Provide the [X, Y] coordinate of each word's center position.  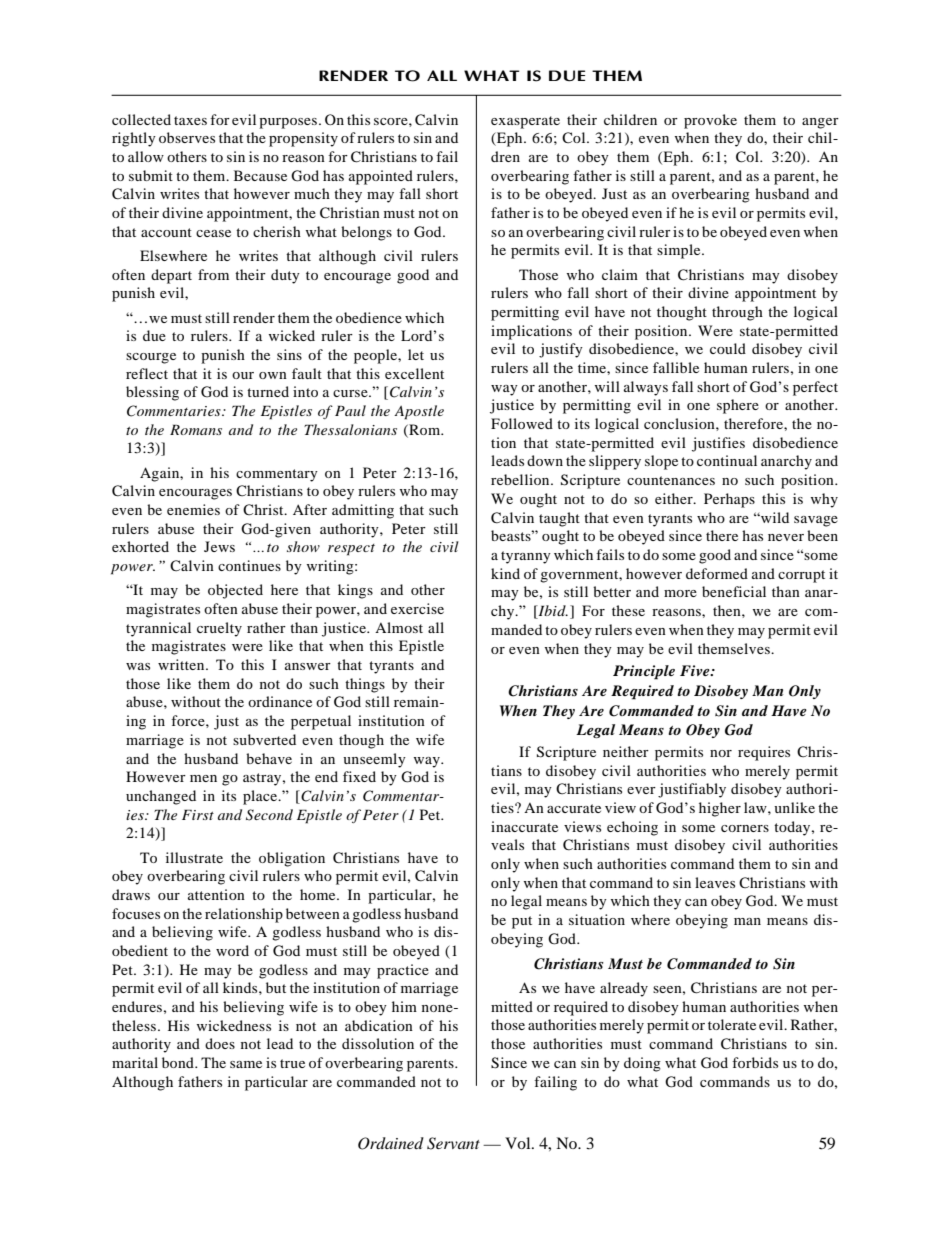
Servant [453, 1143]
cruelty [219, 629]
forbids [755, 1062]
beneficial [734, 591]
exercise [417, 608]
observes [187, 137]
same [246, 1064]
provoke [710, 121]
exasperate [525, 122]
